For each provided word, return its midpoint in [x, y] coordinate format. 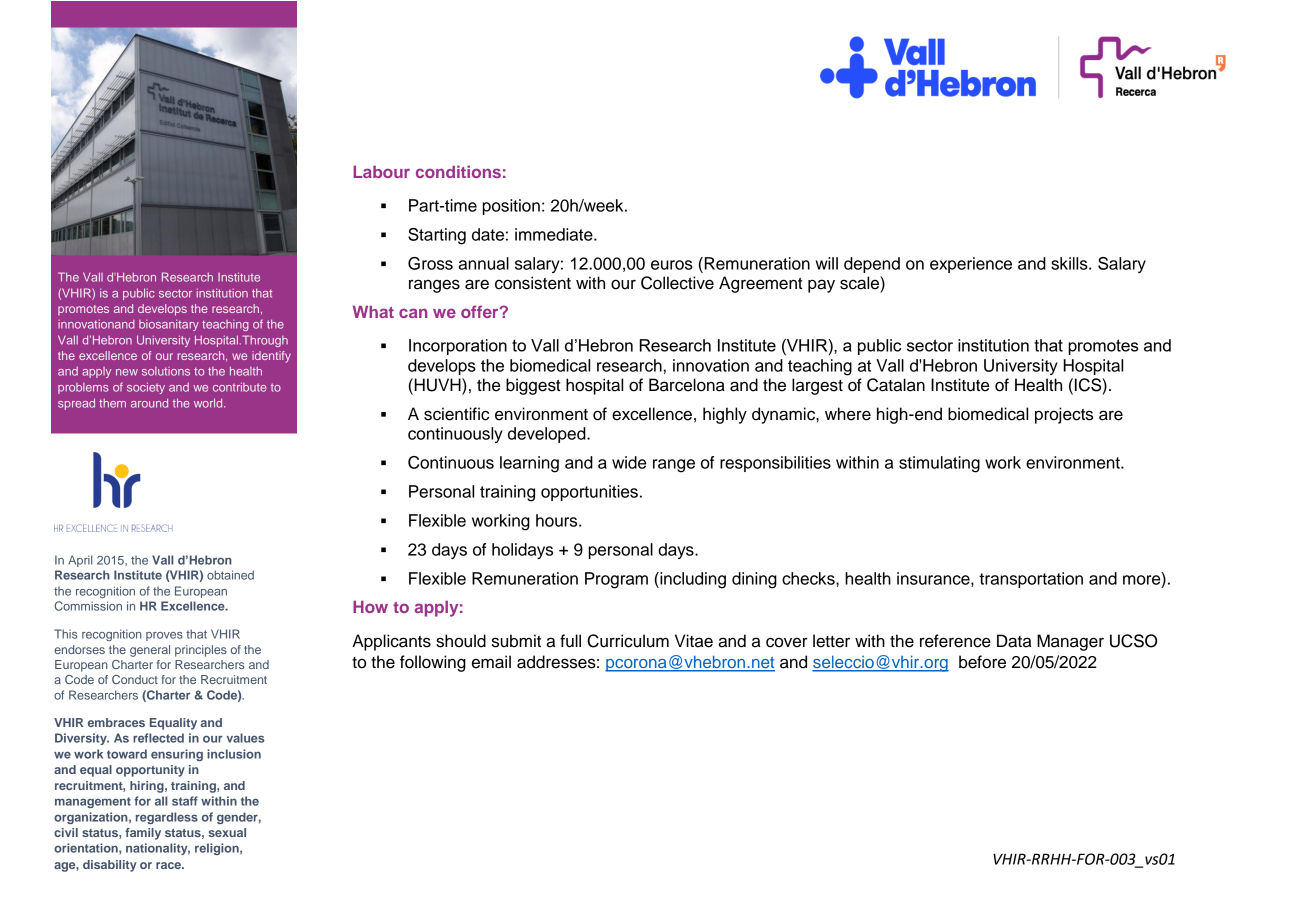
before [982, 662]
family [143, 834]
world [209, 403]
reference [955, 641]
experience [971, 265]
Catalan [896, 385]
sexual [227, 832]
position [511, 207]
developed [548, 435]
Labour [381, 172]
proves [164, 636]
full [570, 641]
